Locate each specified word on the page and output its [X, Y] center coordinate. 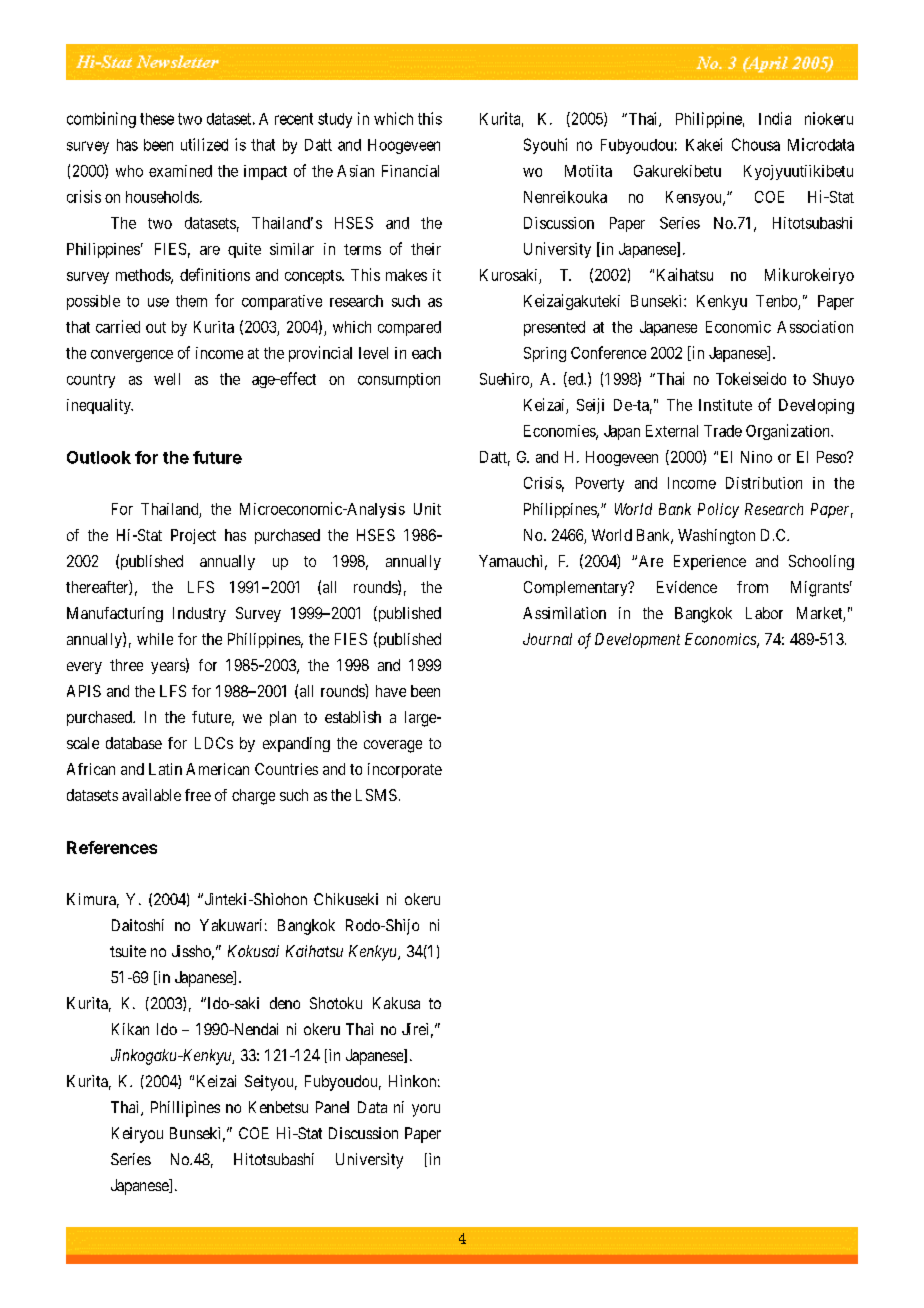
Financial [410, 171]
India [775, 118]
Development [637, 640]
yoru [426, 1110]
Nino [756, 457]
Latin [165, 769]
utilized [204, 144]
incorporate [405, 770]
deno [285, 1003]
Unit [427, 509]
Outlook [99, 457]
